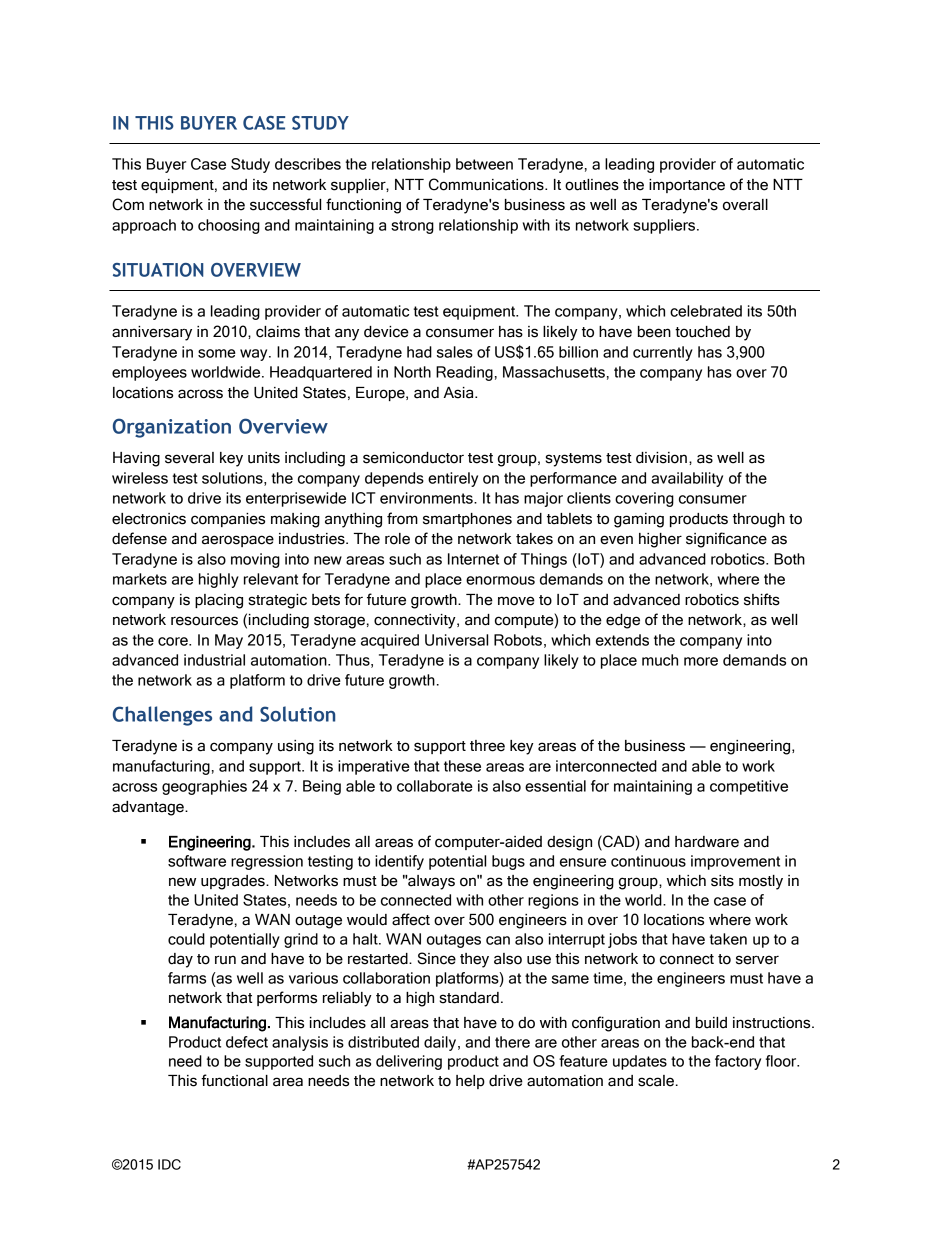  What do you see at coordinates (214, 660) in the document?
I see `industrial` at bounding box center [214, 660].
